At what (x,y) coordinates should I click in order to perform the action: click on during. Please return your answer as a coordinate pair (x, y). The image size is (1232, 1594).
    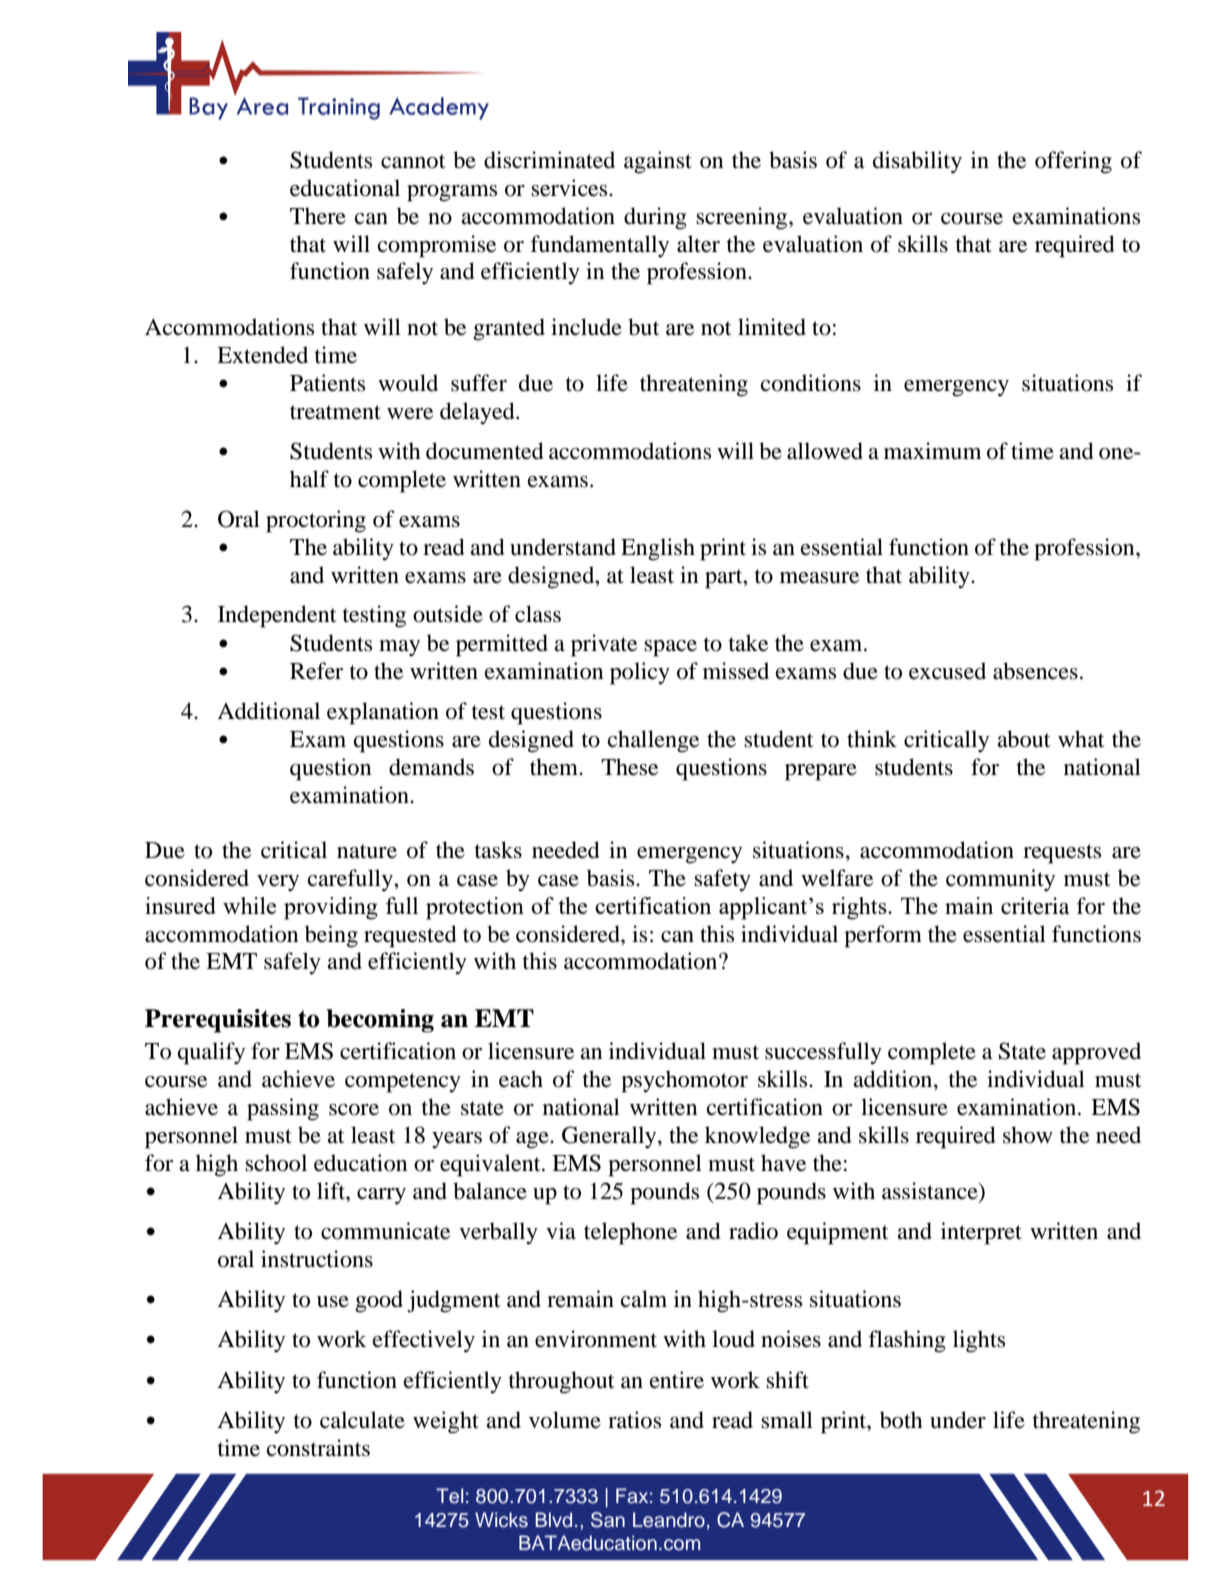
    Looking at the image, I should click on (655, 218).
